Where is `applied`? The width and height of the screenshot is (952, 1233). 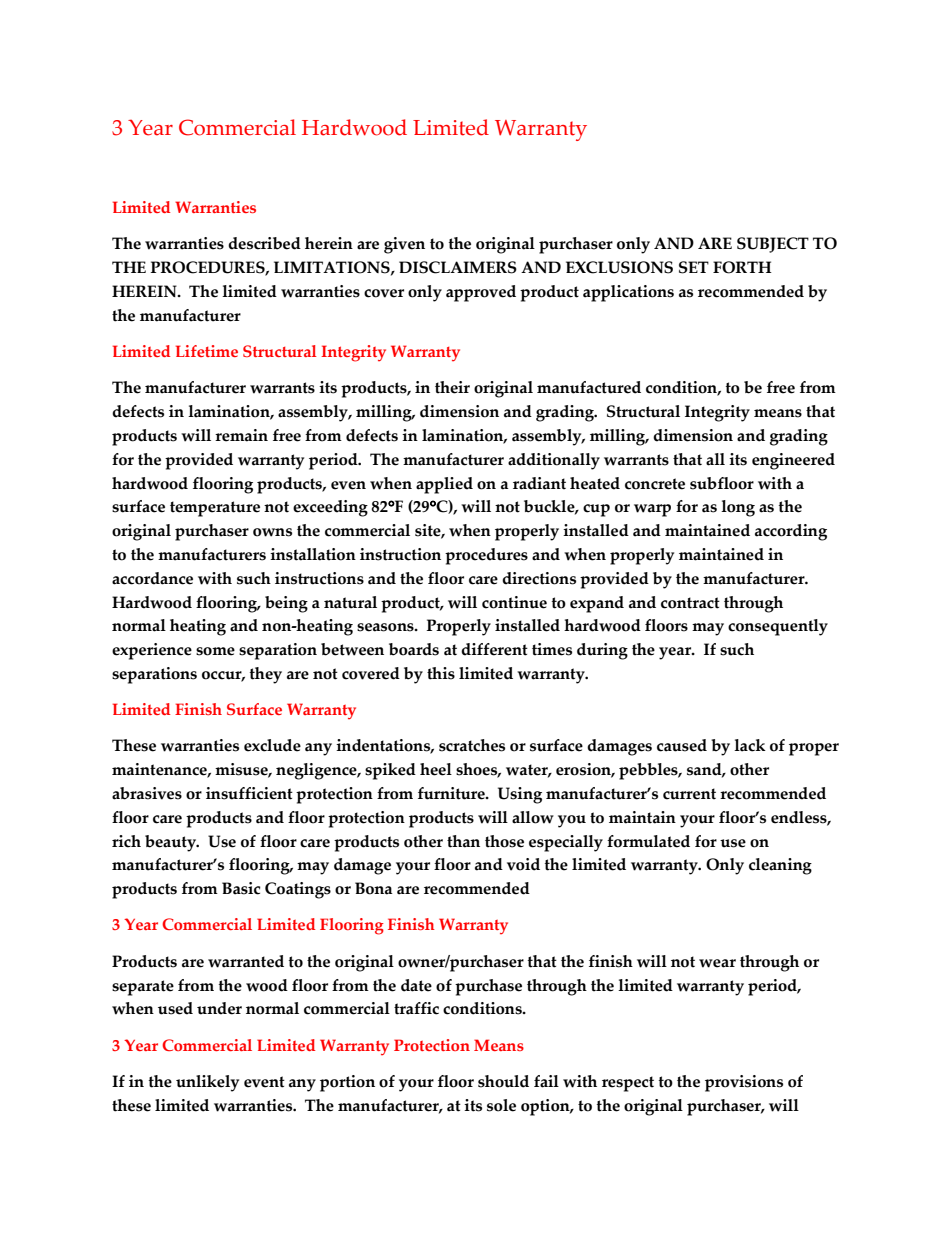
applied is located at coordinates (444, 485).
